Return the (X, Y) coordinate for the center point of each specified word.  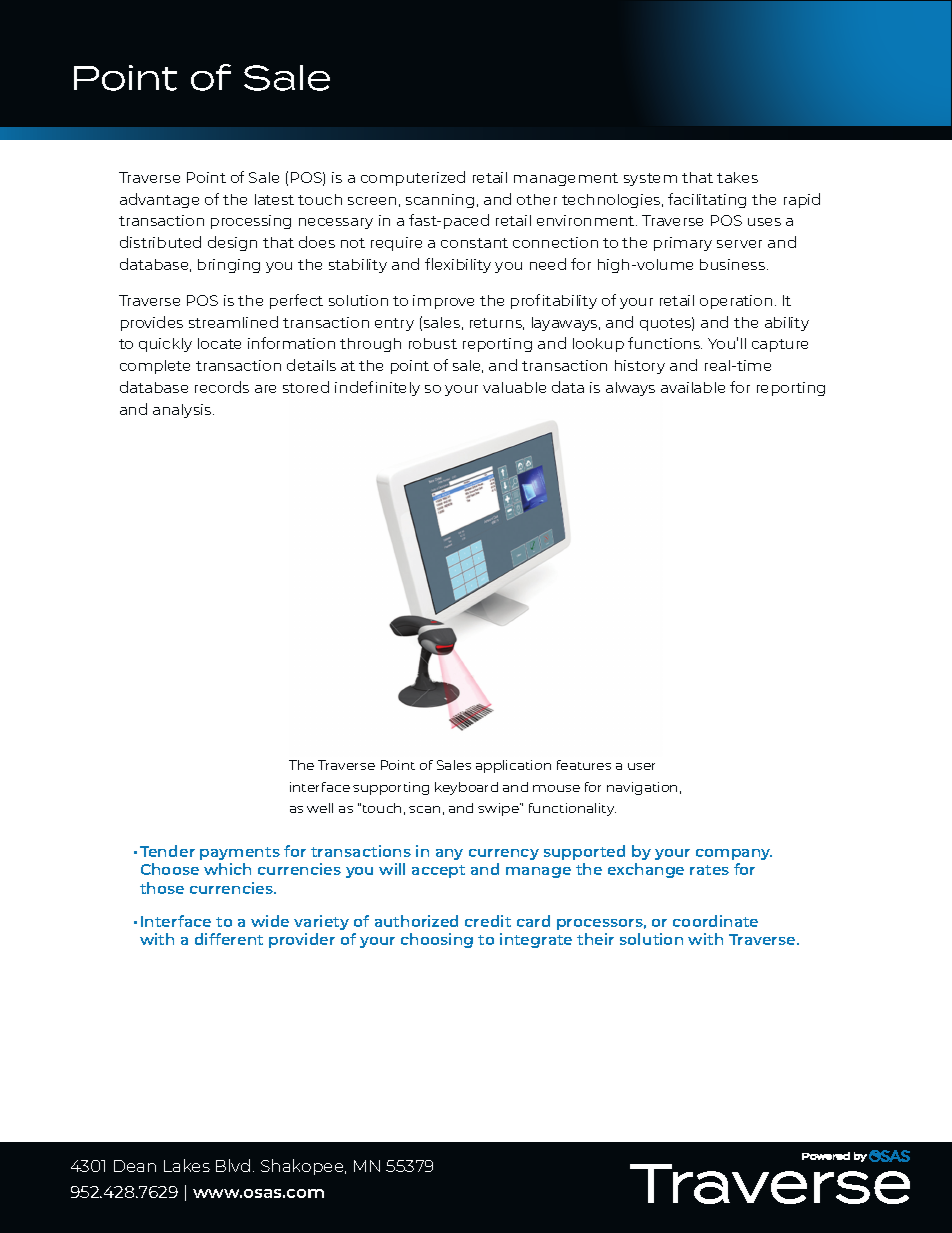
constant (474, 243)
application (513, 766)
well (320, 808)
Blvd (233, 1165)
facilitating (707, 200)
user (641, 766)
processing (251, 222)
